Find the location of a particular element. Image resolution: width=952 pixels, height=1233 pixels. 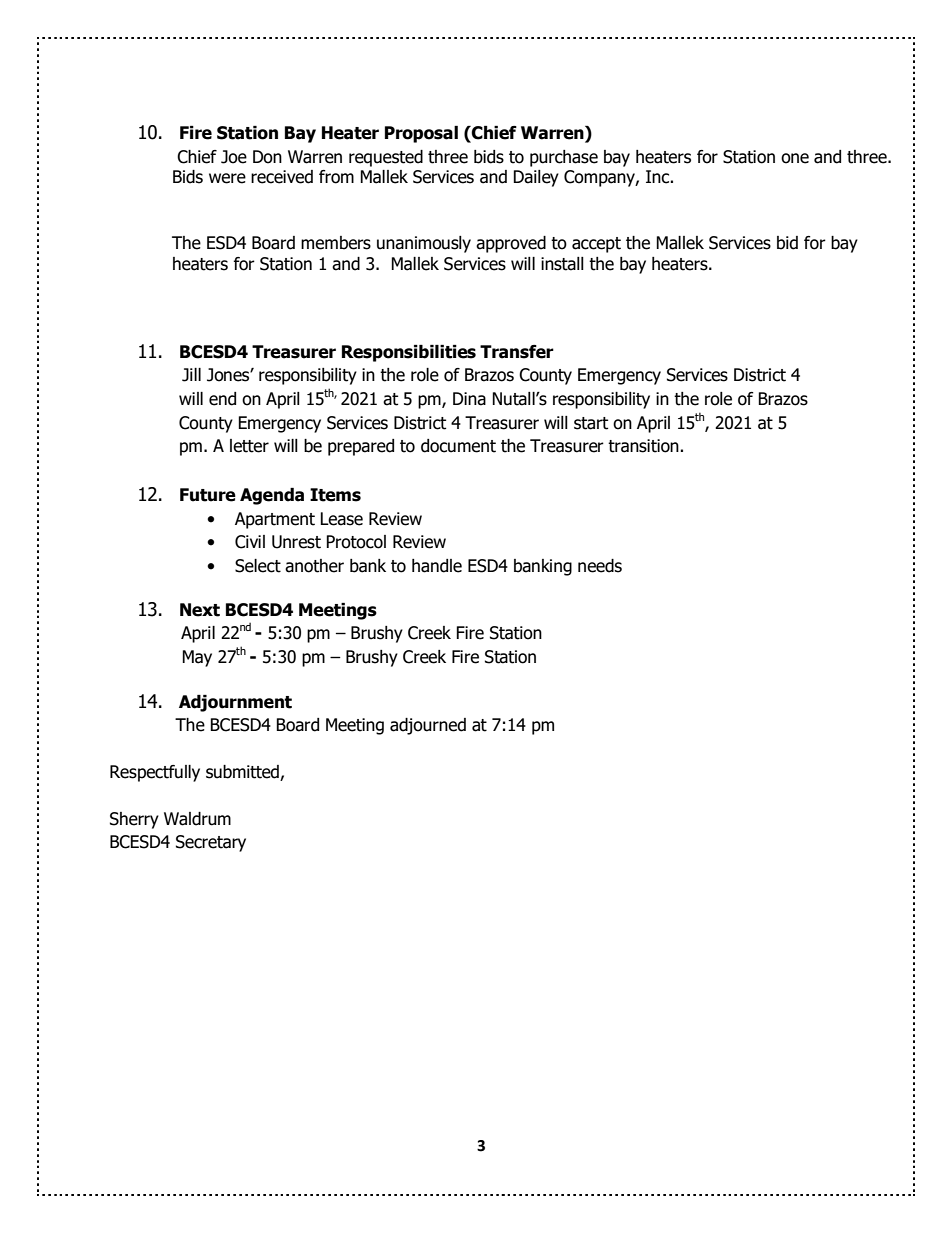

Joe is located at coordinates (234, 157).
